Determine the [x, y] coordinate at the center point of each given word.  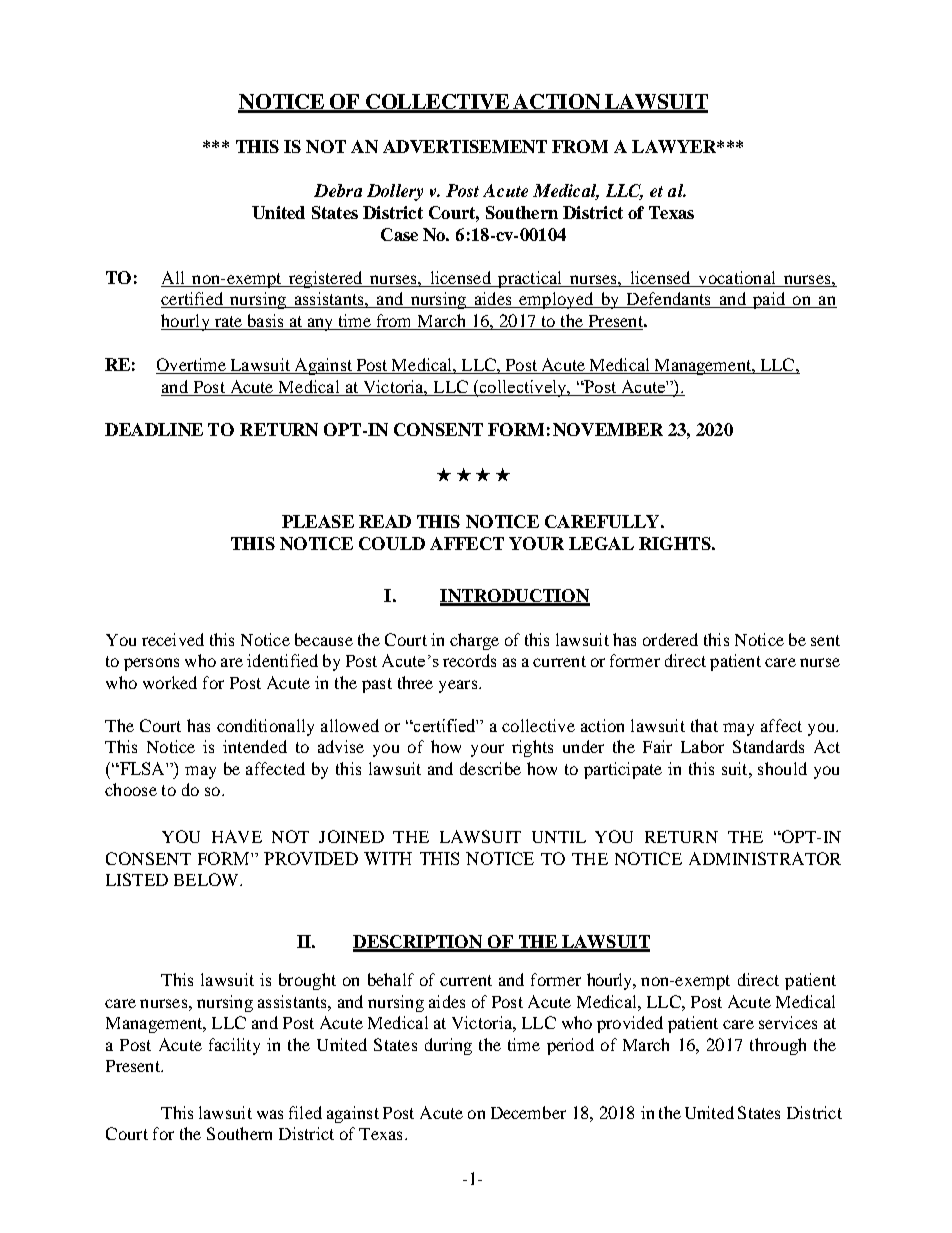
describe [490, 768]
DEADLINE [154, 429]
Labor [702, 746]
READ [385, 521]
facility [234, 1046]
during [448, 1046]
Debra [338, 190]
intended [255, 746]
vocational [737, 277]
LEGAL [601, 543]
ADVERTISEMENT [465, 146]
